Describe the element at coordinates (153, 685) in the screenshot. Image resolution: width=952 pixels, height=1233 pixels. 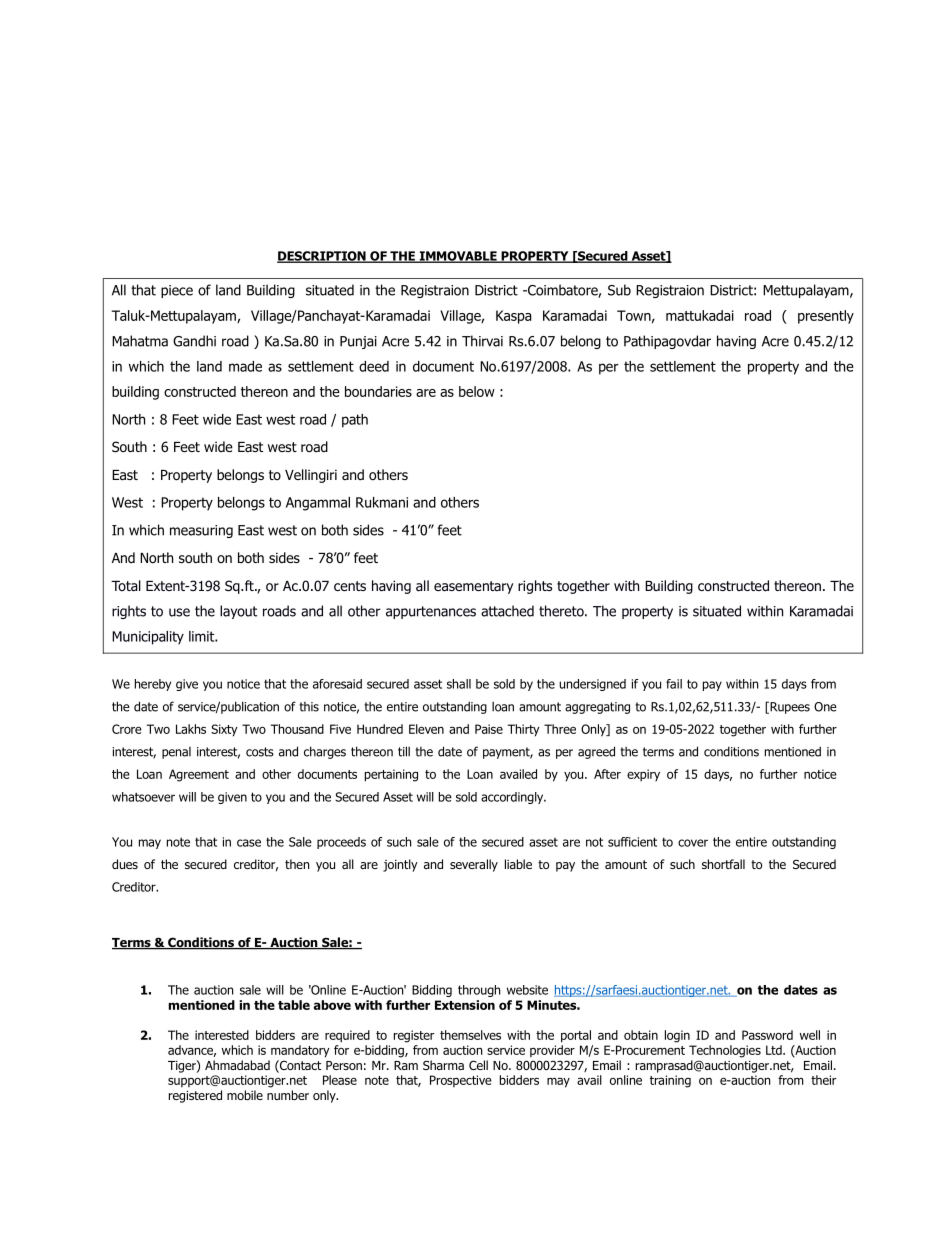
I see `hereby` at that location.
